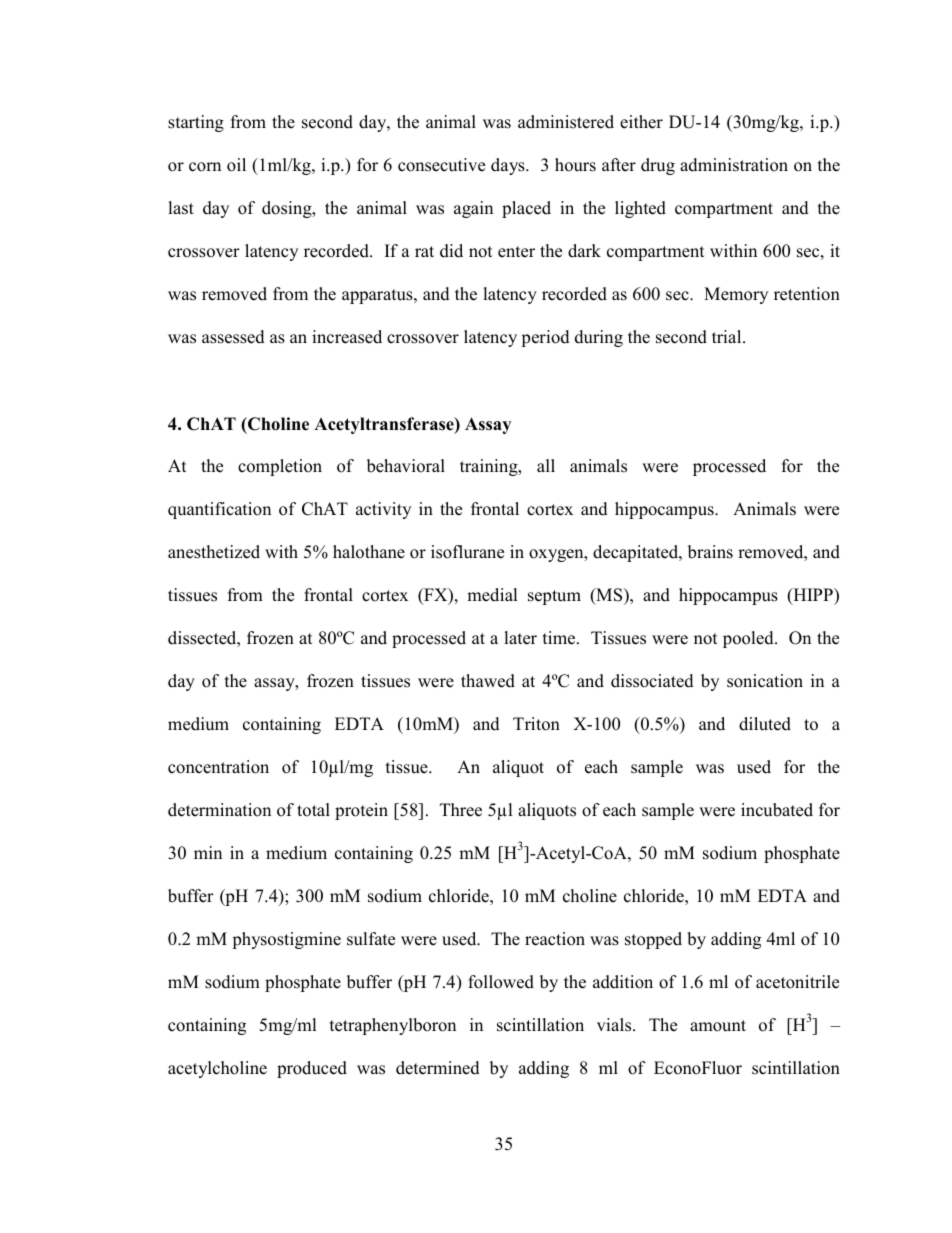  Describe the element at coordinates (749, 639) in the page. I see `pooled` at that location.
